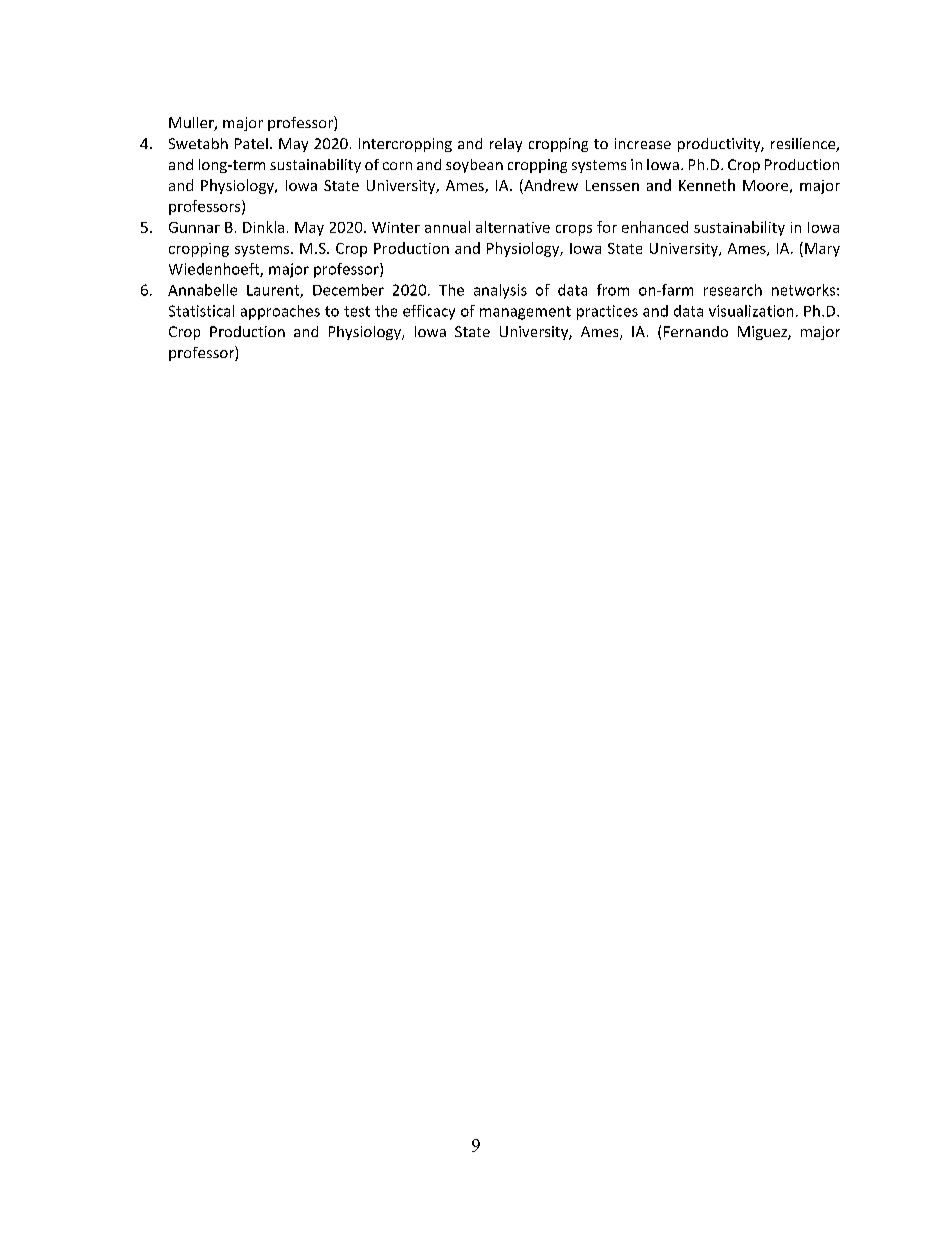 Image resolution: width=952 pixels, height=1233 pixels. Describe the element at coordinates (251, 143) in the page. I see `Patel` at that location.
